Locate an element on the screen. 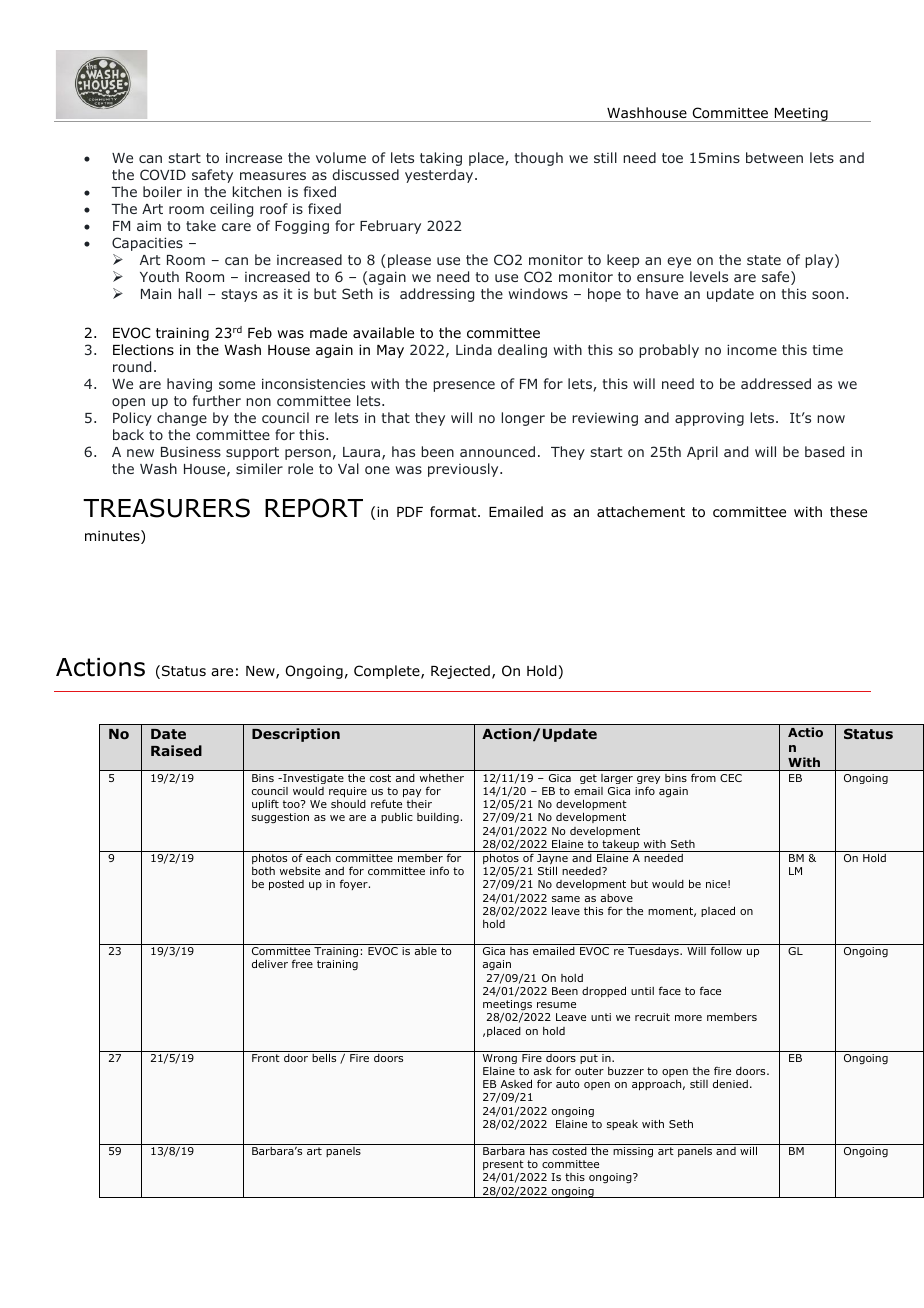  yesterday is located at coordinates (440, 176).
